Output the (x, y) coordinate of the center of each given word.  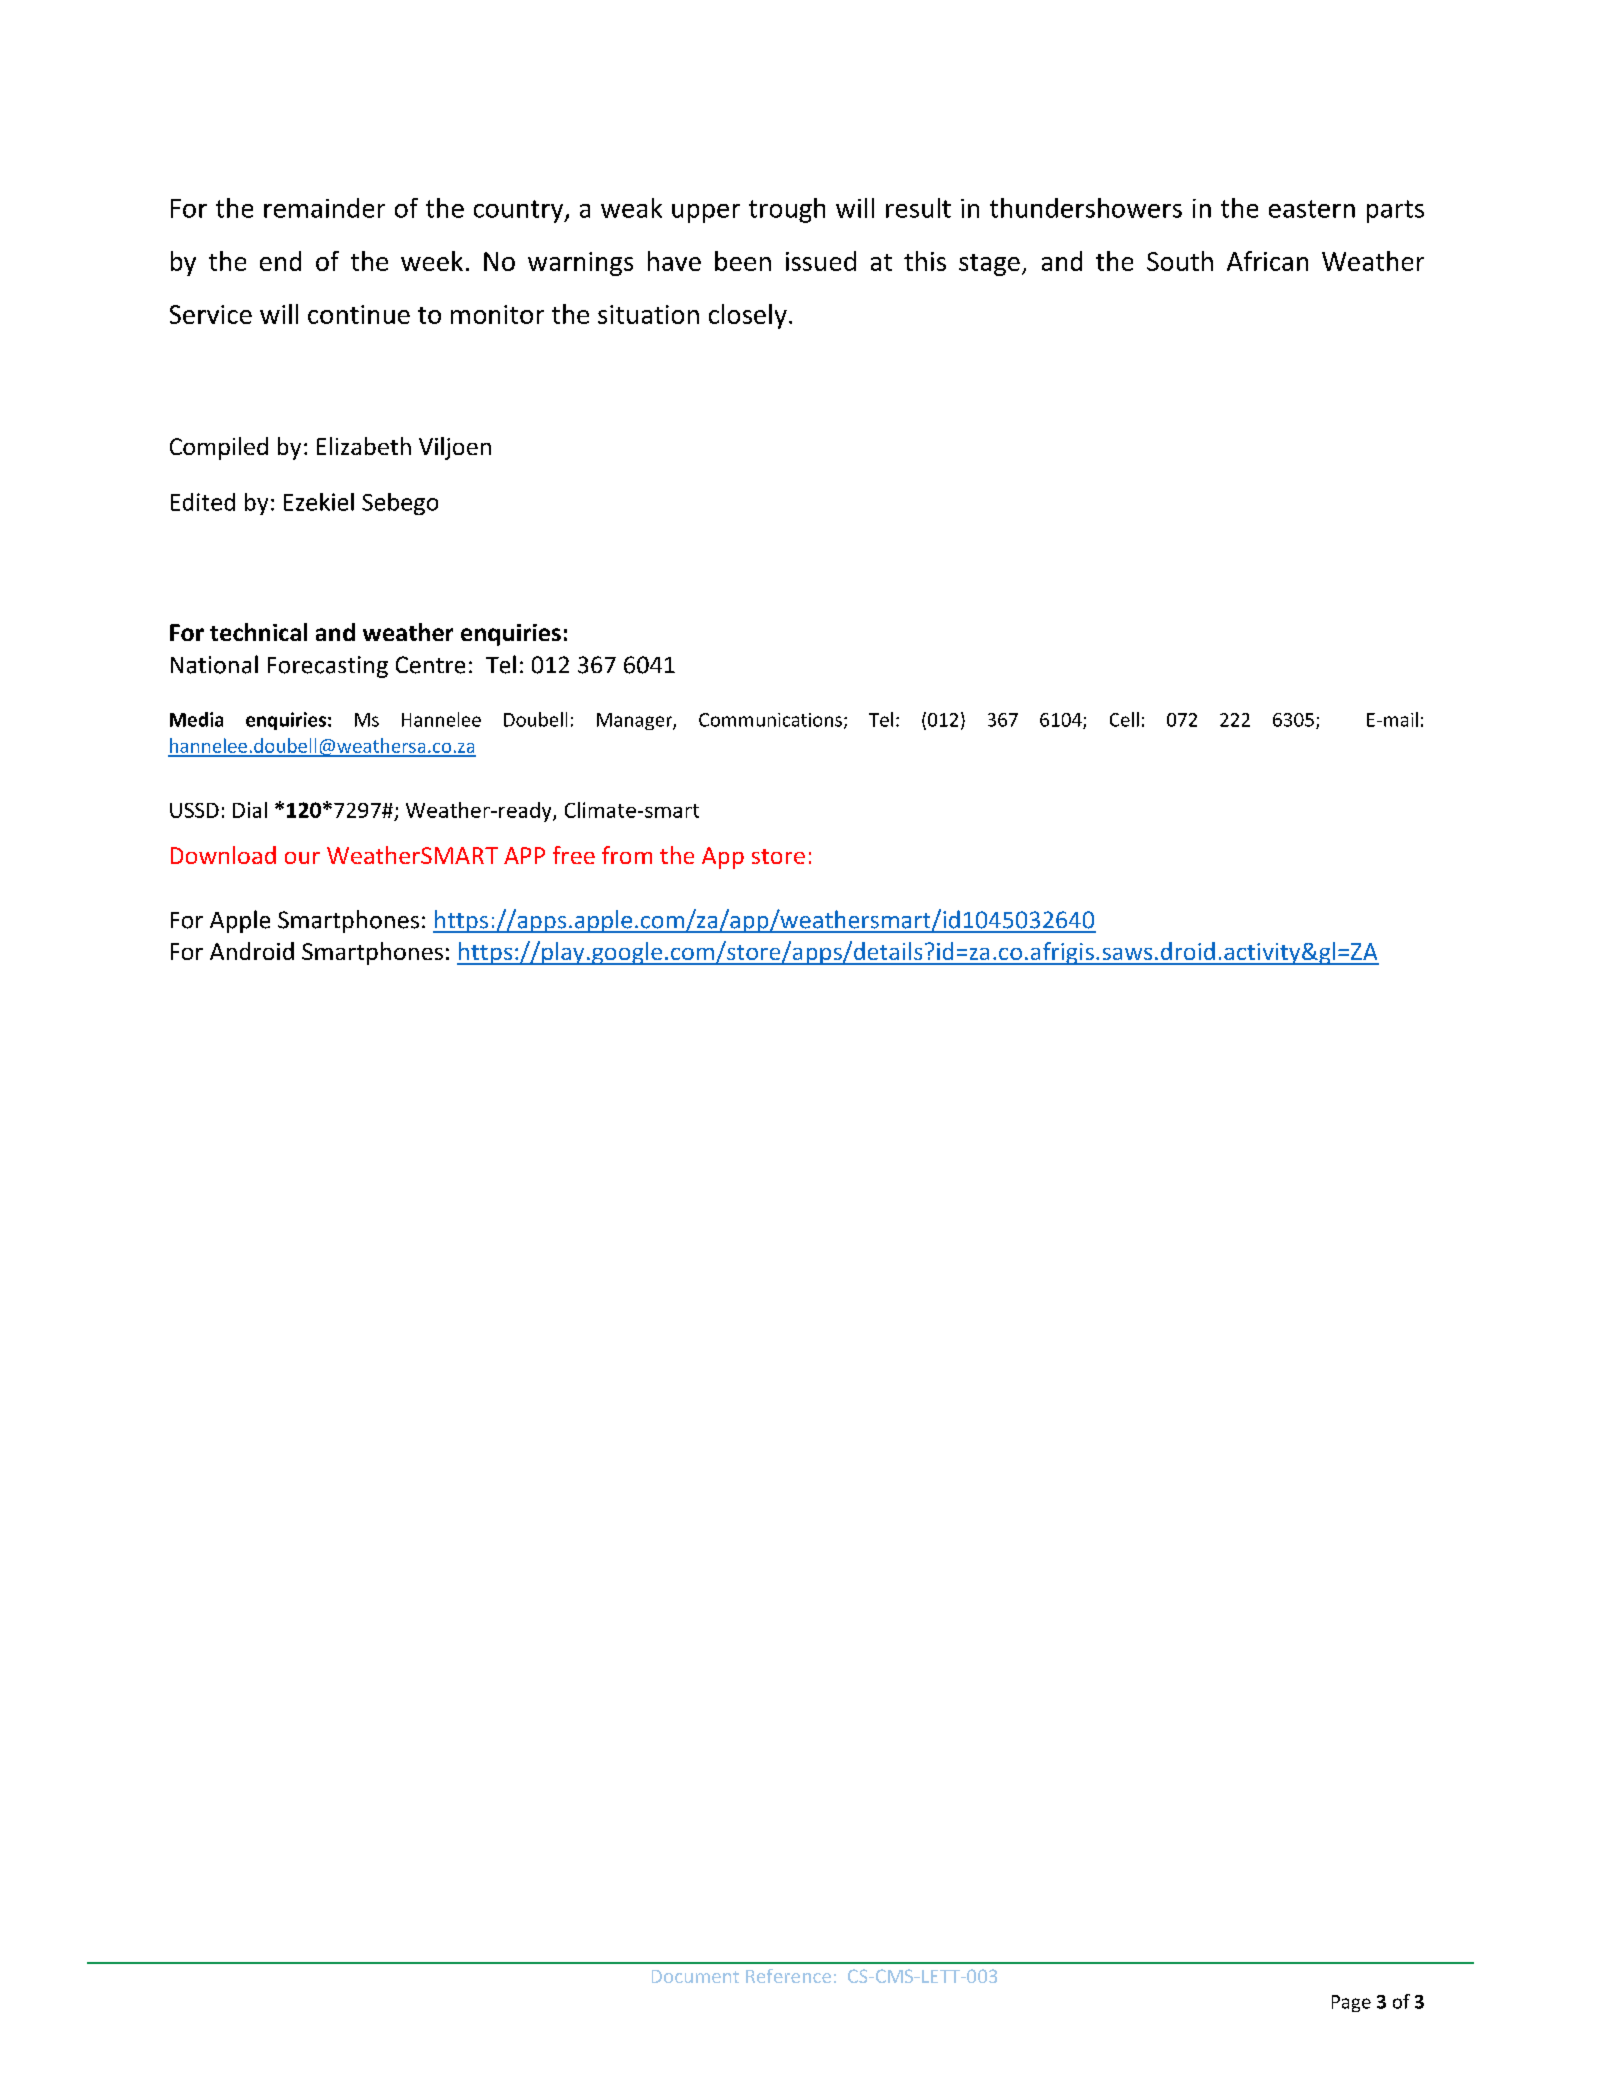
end (280, 261)
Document (695, 1976)
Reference (788, 1976)
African (1267, 261)
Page (1351, 2003)
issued (821, 261)
